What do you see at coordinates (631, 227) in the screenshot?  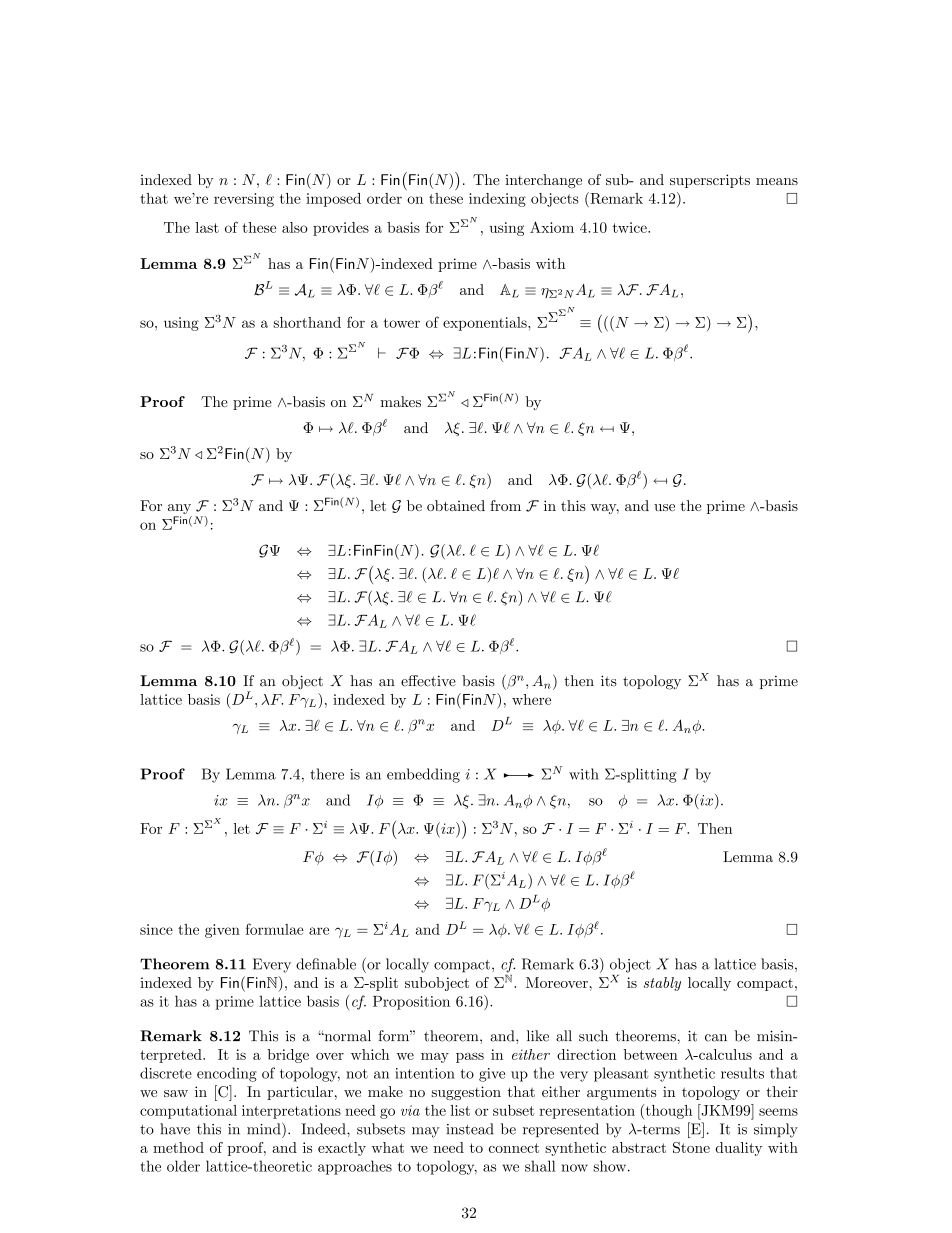 I see `twice` at bounding box center [631, 227].
